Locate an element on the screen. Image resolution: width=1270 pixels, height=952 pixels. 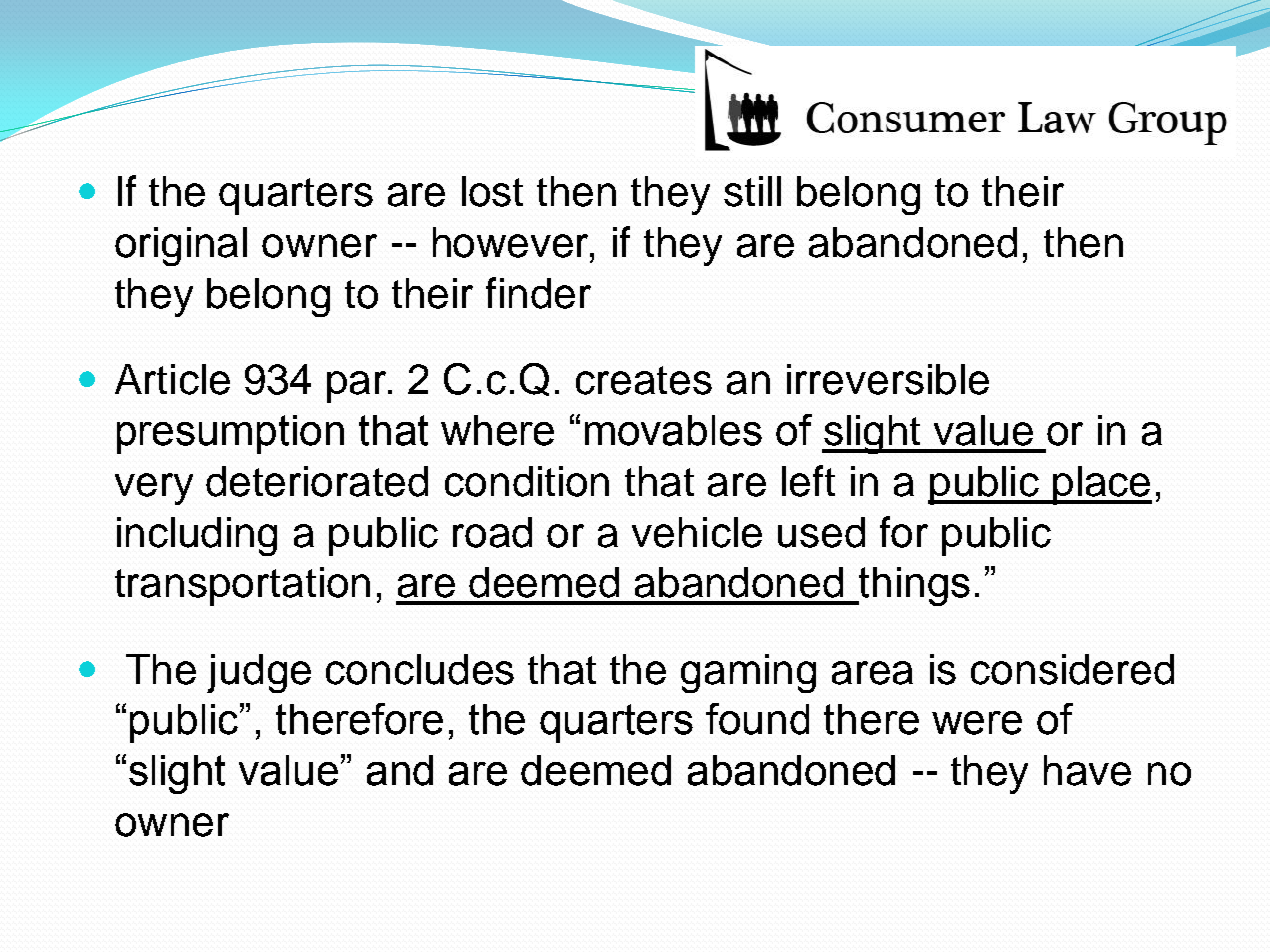
still is located at coordinates (752, 191).
